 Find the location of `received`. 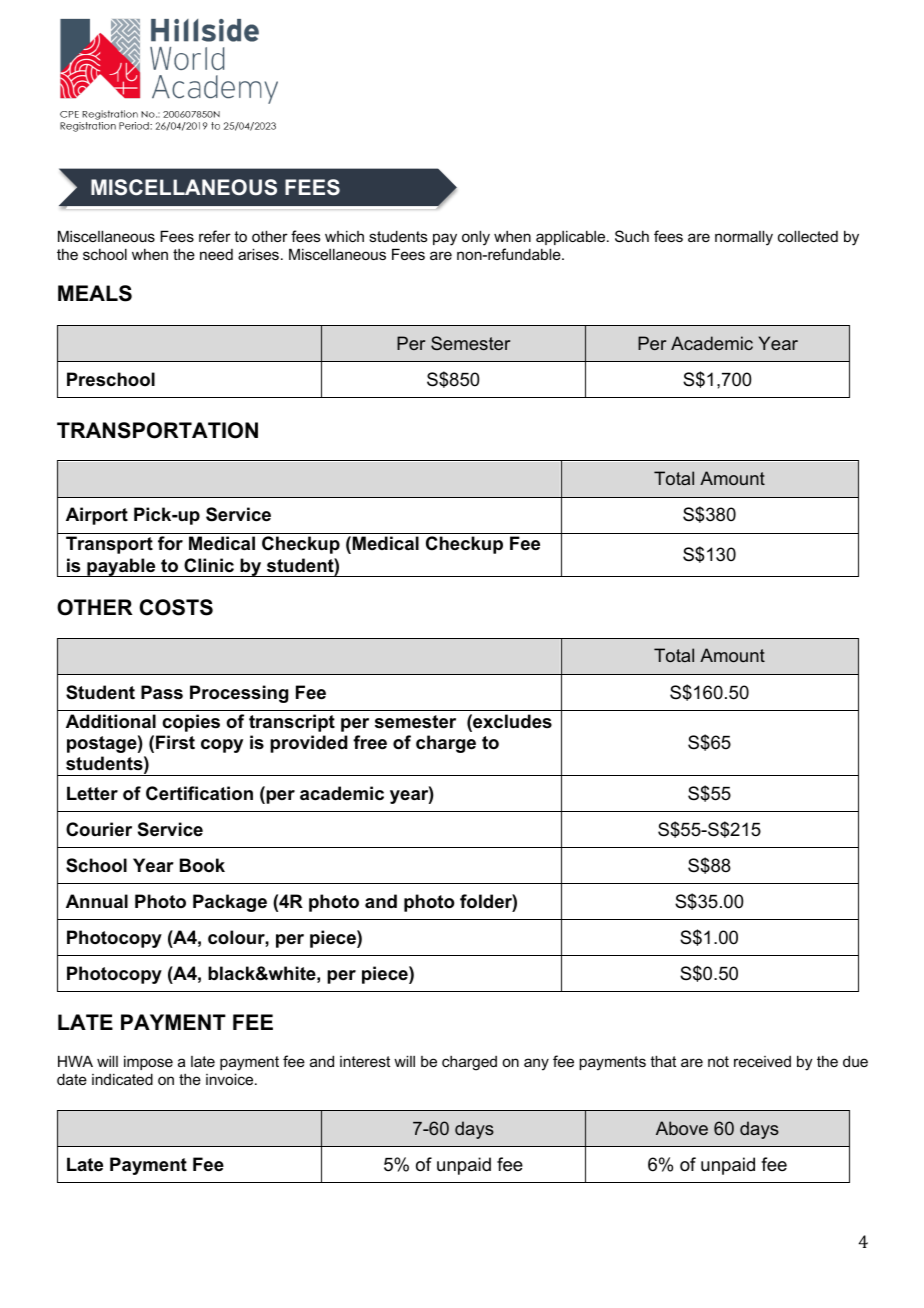

received is located at coordinates (762, 1061).
